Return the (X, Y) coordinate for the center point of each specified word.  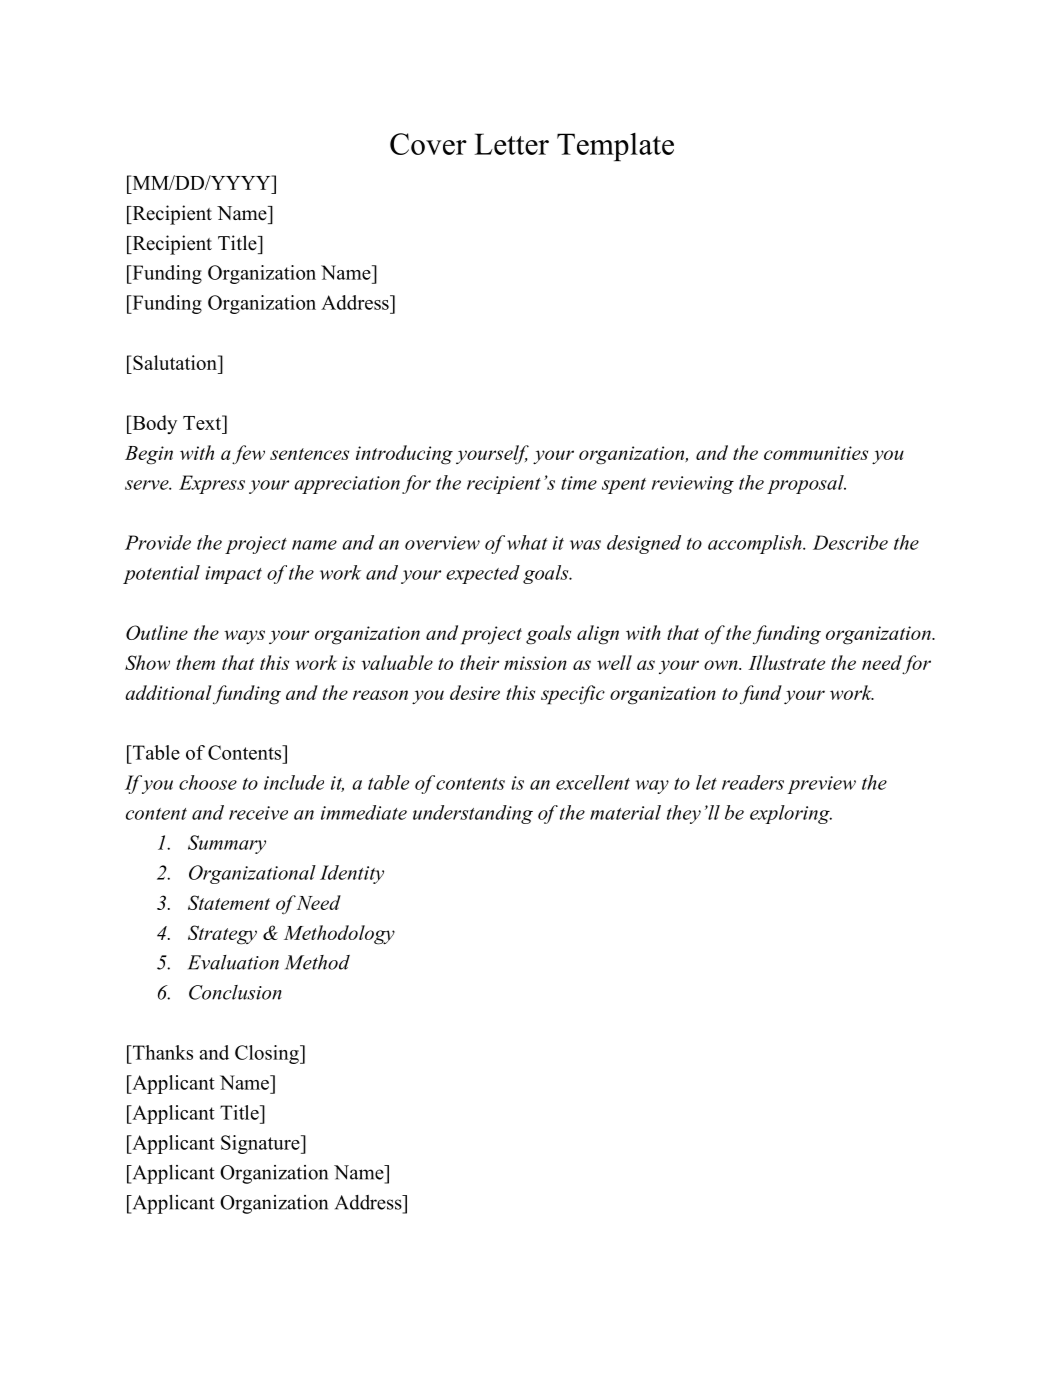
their (479, 662)
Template (615, 147)
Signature (261, 1144)
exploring (791, 814)
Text (203, 422)
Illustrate (786, 662)
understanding (473, 814)
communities (816, 453)
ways (244, 637)
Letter (512, 144)
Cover (428, 144)
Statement (229, 902)
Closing (268, 1054)
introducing (404, 455)
